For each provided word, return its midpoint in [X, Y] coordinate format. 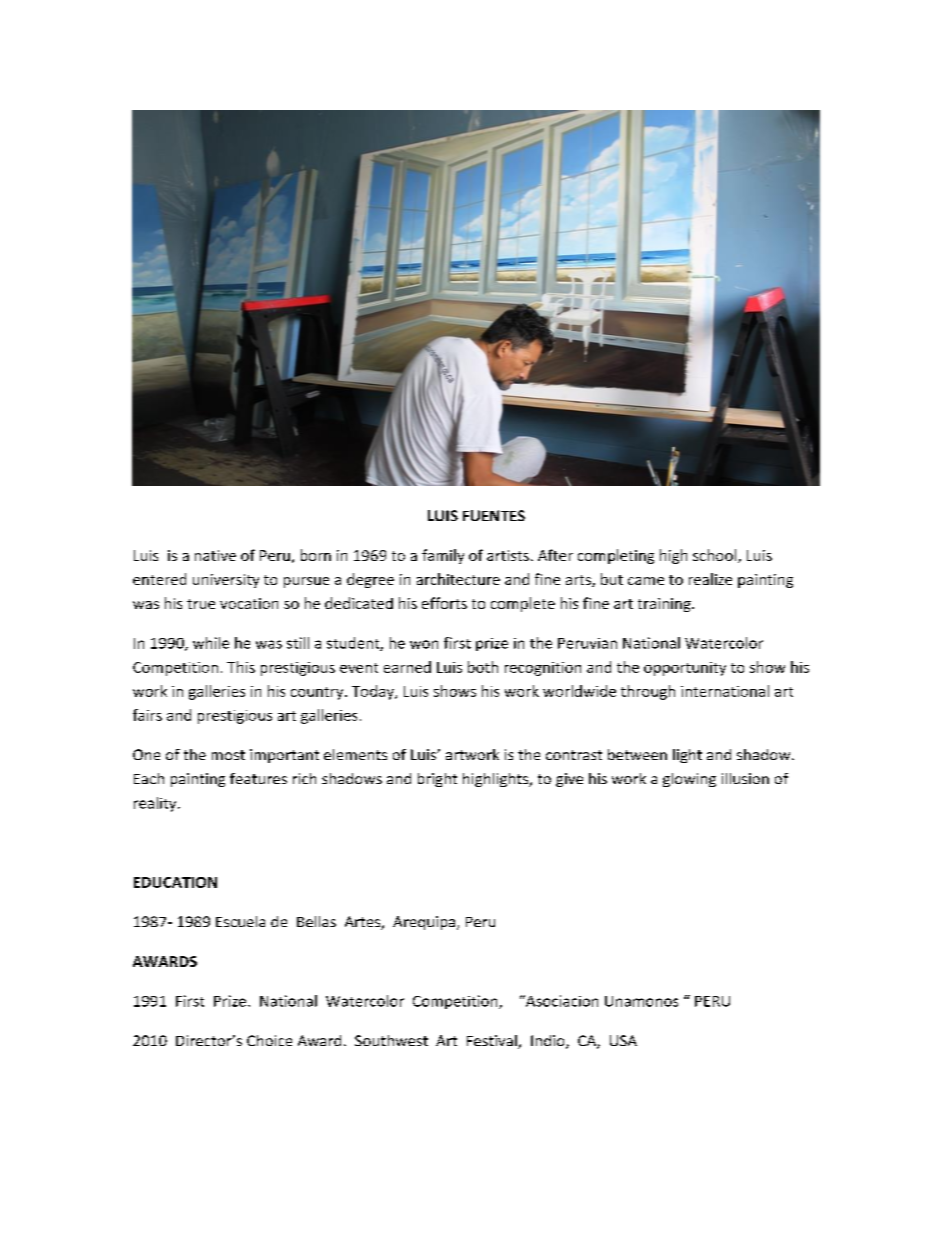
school [716, 556]
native [215, 555]
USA [623, 1040]
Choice [269, 1040]
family [443, 556]
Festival [493, 1042]
